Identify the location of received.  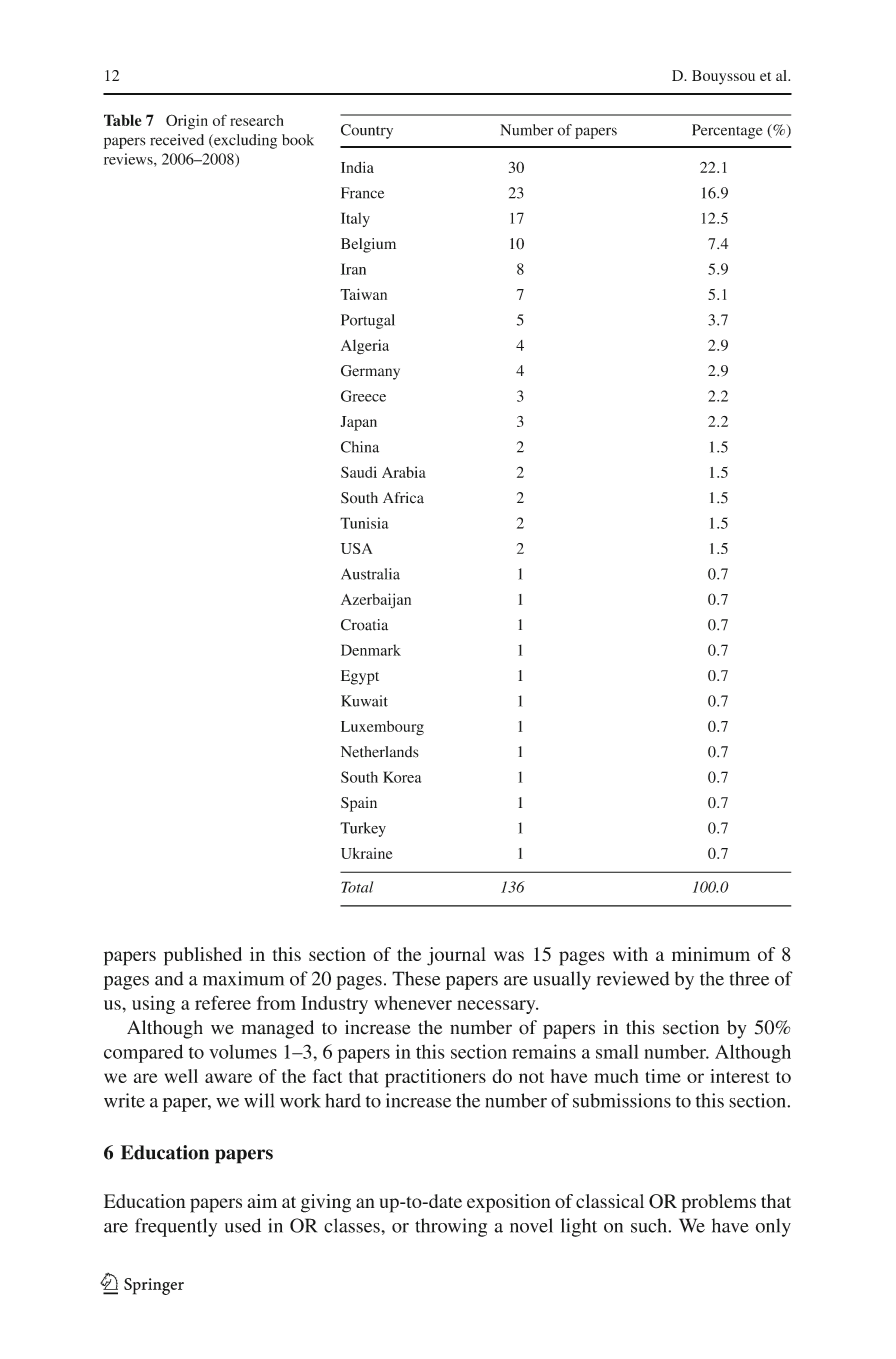
(177, 140).
